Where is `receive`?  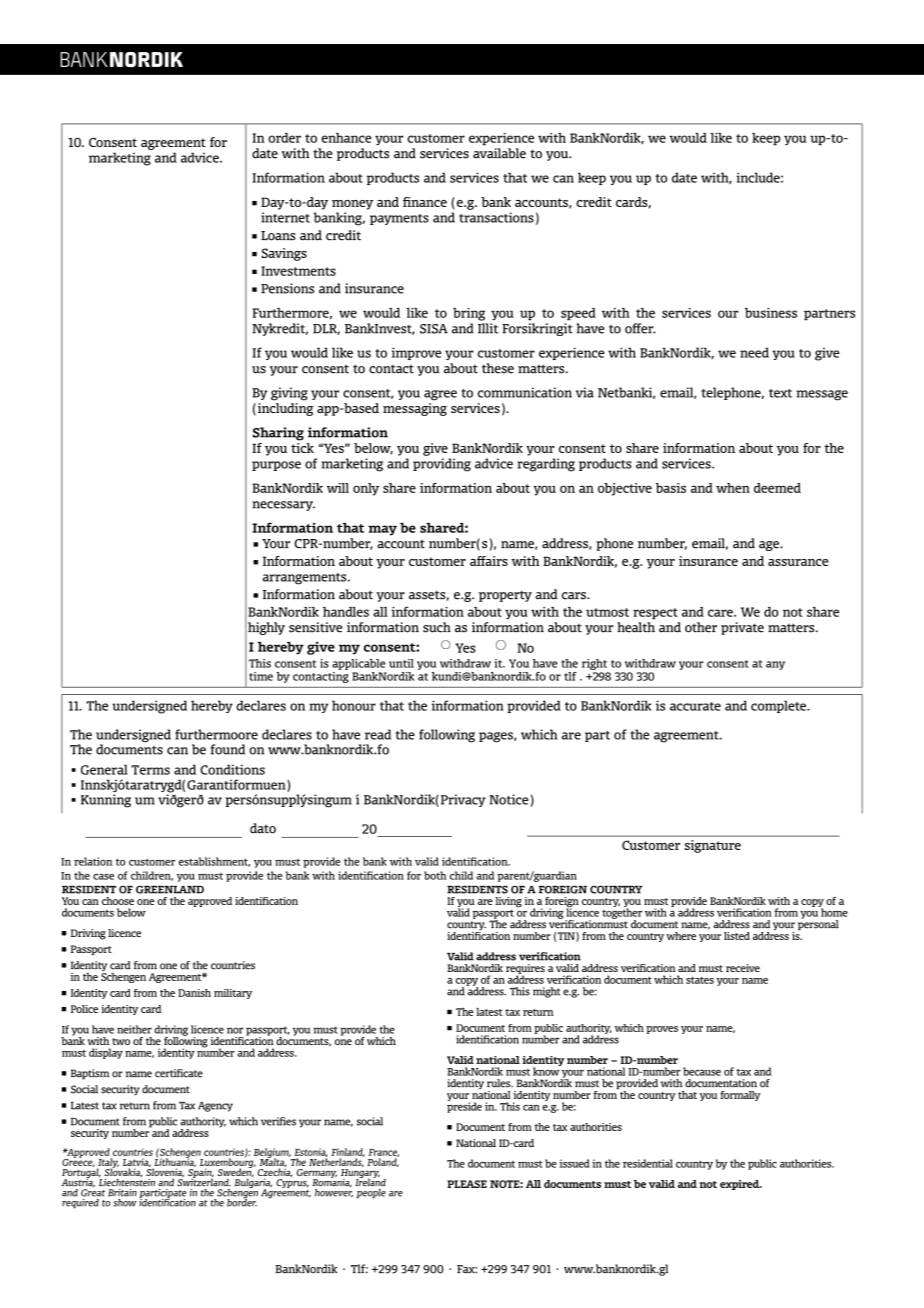 receive is located at coordinates (743, 968).
